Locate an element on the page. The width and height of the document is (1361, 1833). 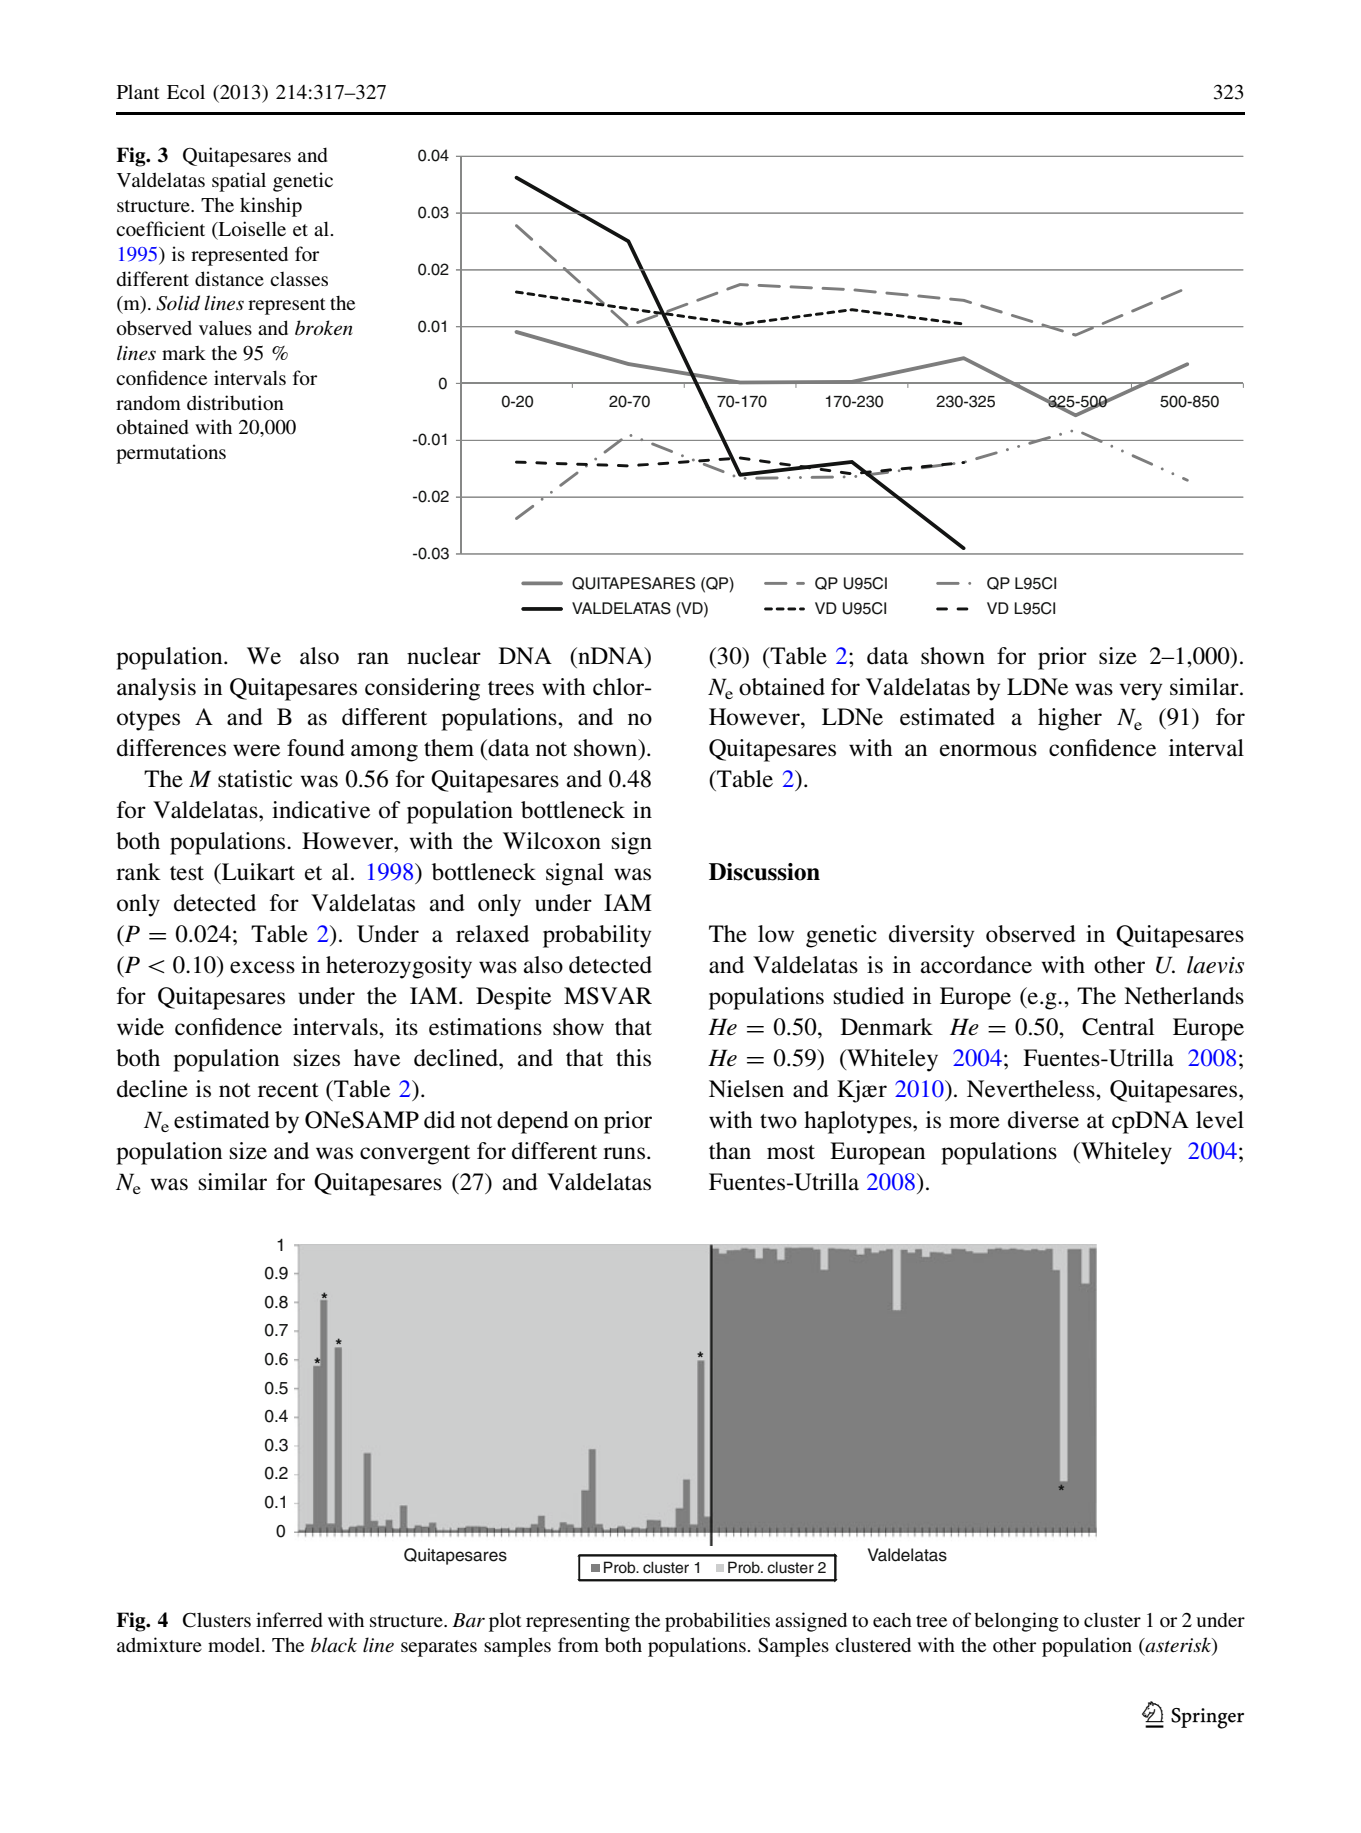
than is located at coordinates (730, 1150).
